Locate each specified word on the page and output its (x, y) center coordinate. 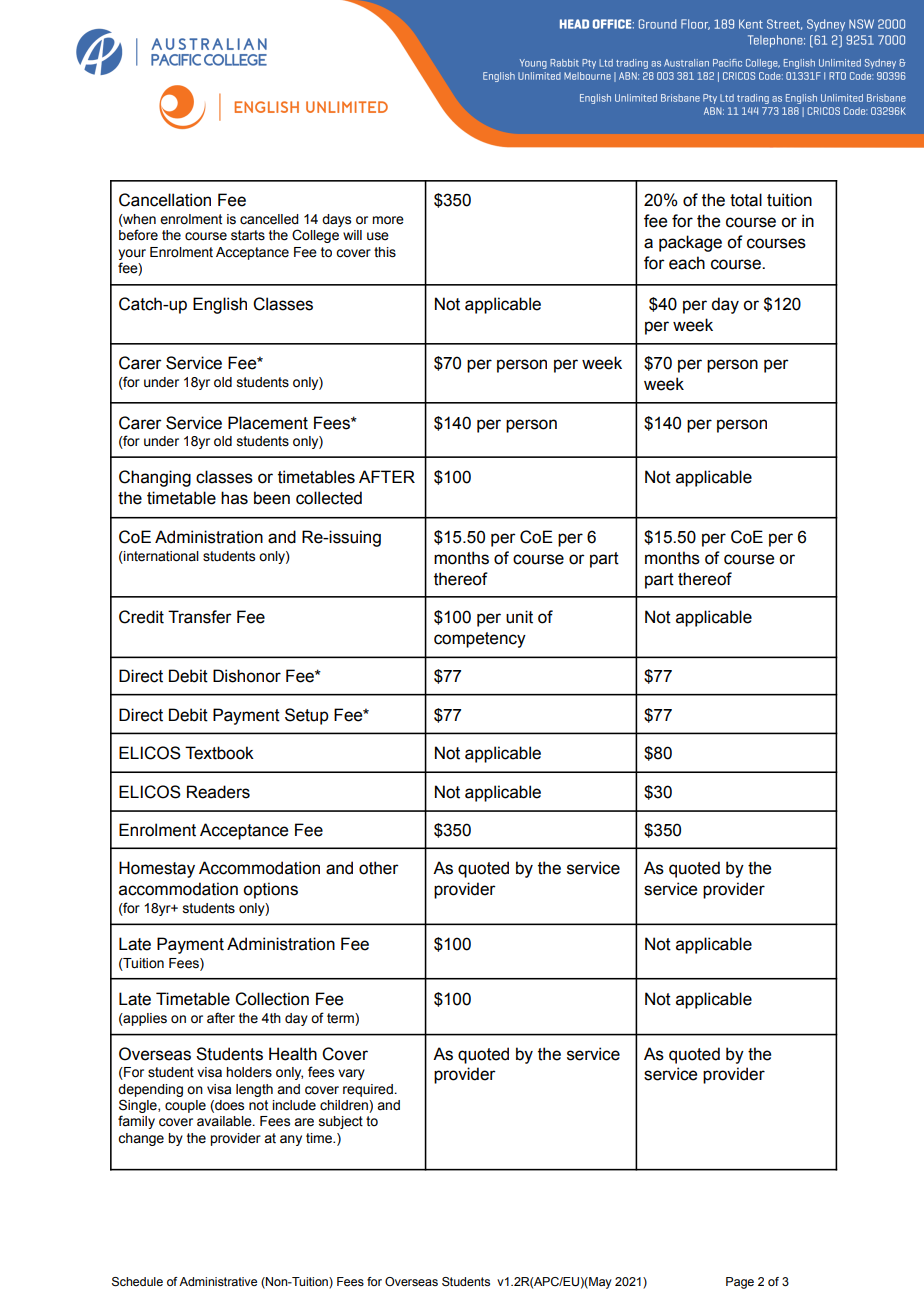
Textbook (219, 753)
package (690, 243)
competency (480, 640)
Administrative (218, 1281)
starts (248, 235)
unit (519, 617)
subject (341, 1122)
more (388, 220)
